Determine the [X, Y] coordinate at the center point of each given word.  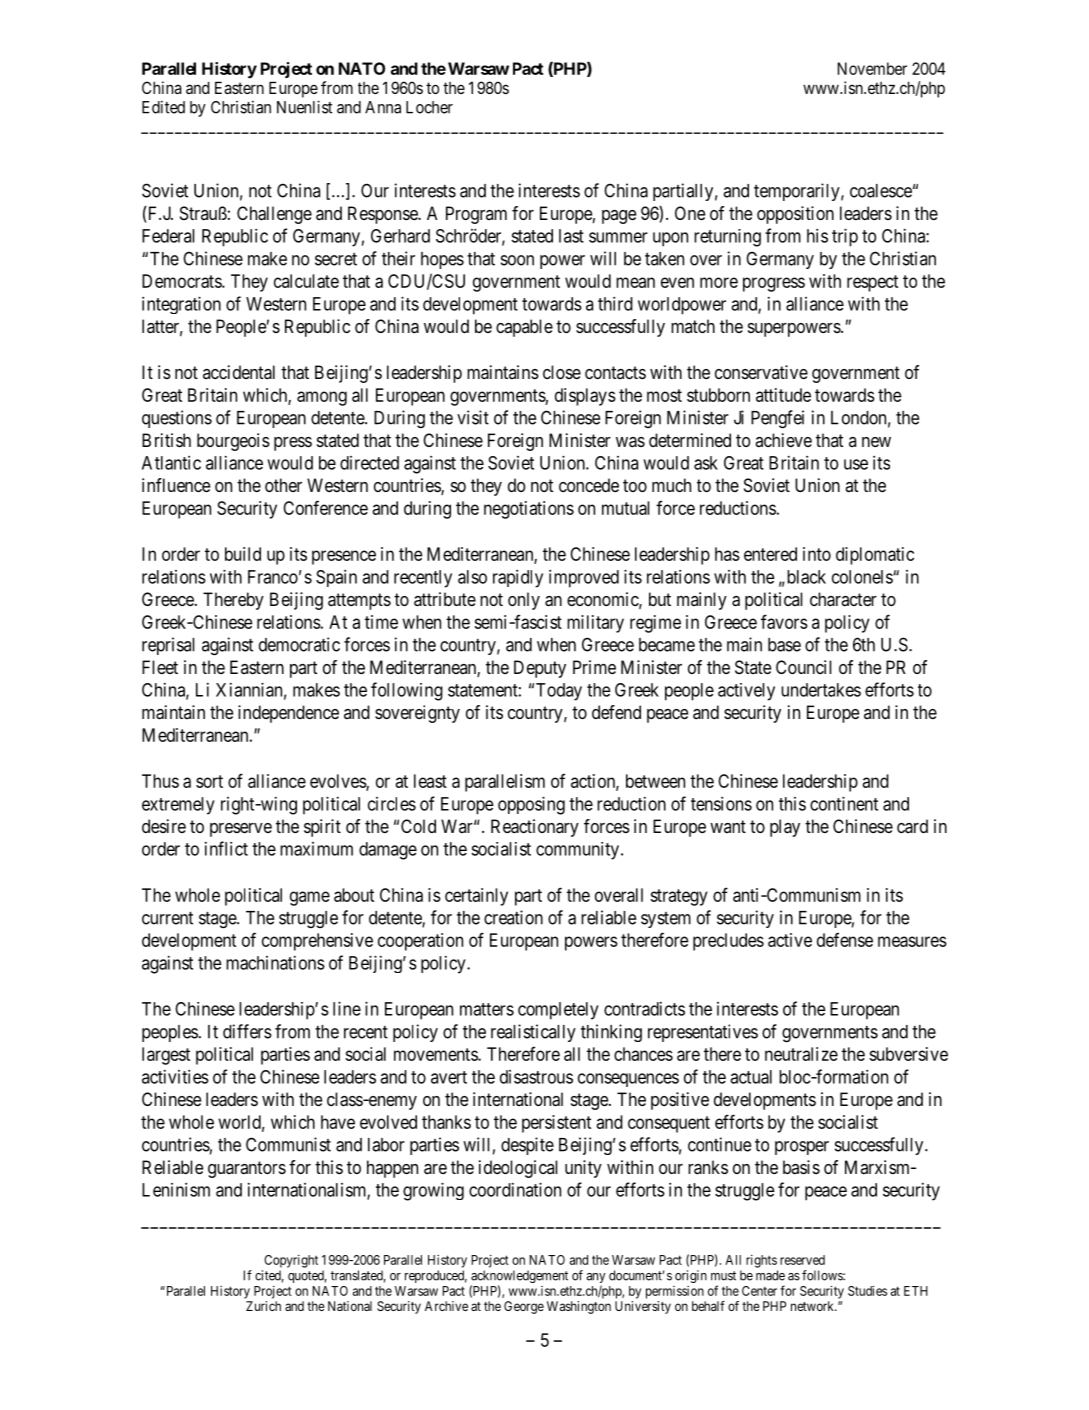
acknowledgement [519, 1278]
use [856, 464]
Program [476, 215]
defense [845, 939]
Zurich [263, 1306]
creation [513, 917]
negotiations [529, 510]
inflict [226, 848]
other [283, 485]
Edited [163, 107]
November [872, 68]
